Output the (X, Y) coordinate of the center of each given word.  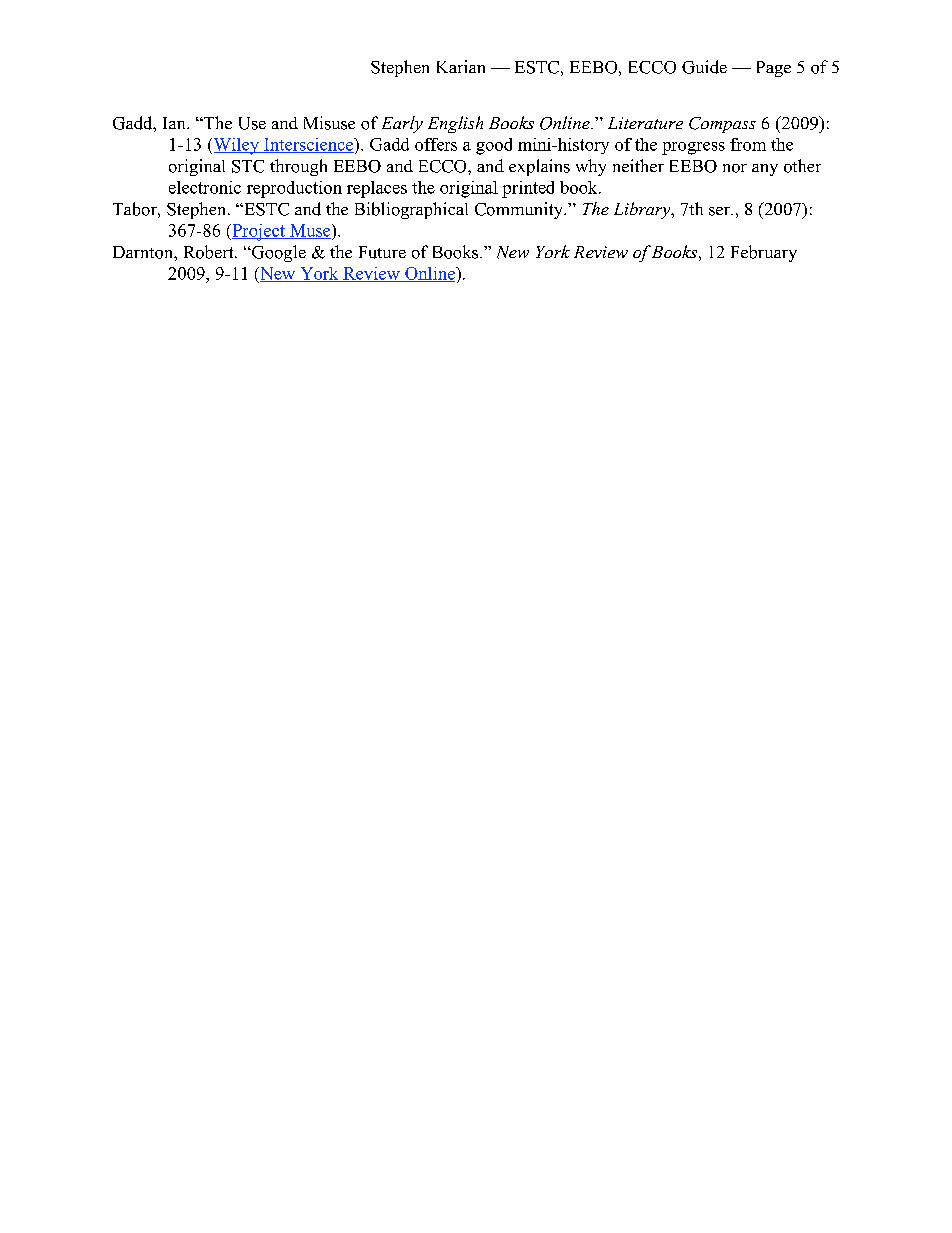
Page (774, 69)
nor (735, 168)
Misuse (329, 123)
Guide (704, 67)
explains (539, 167)
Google (277, 253)
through (298, 167)
